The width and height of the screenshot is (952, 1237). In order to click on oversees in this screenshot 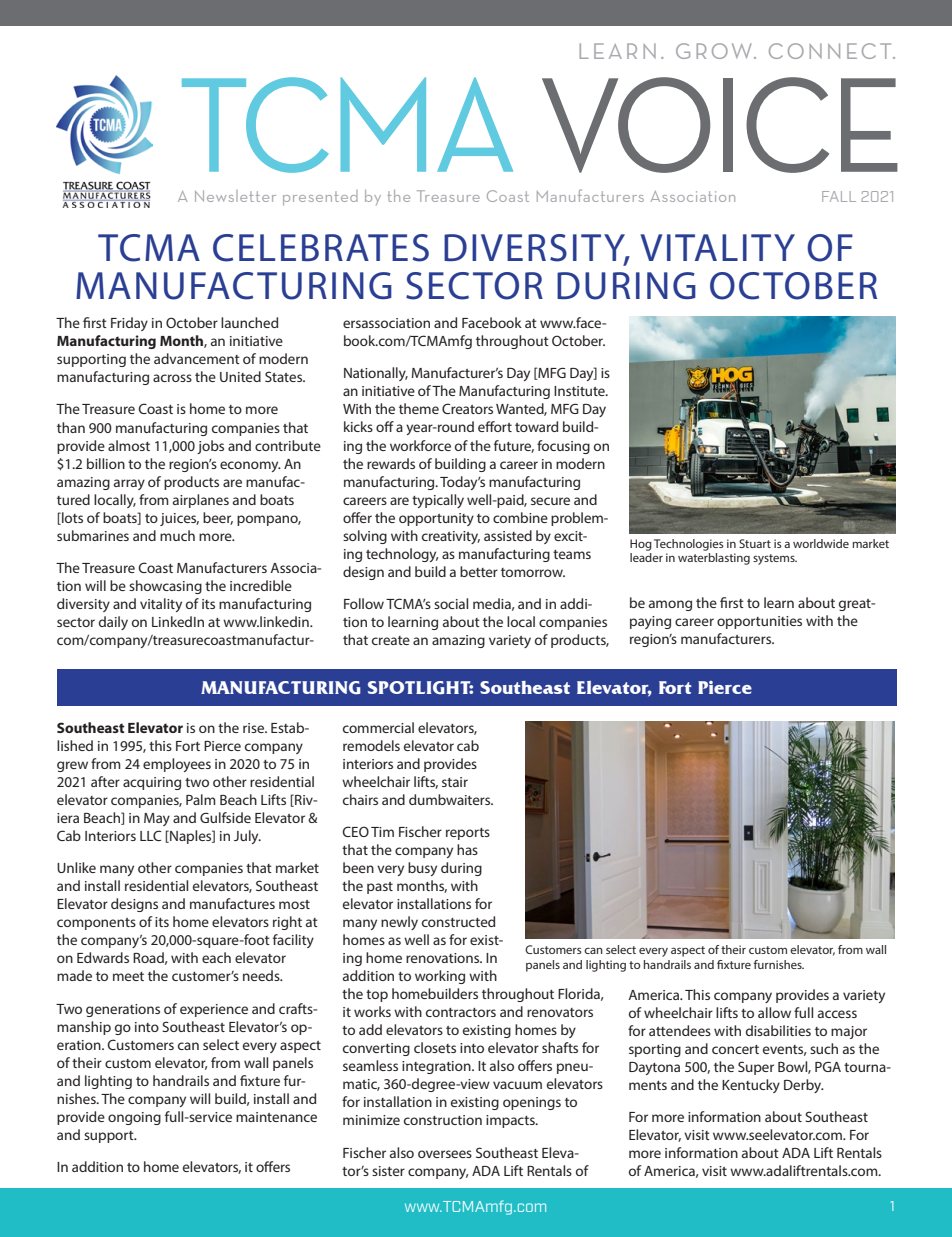, I will do `click(445, 1154)`.
